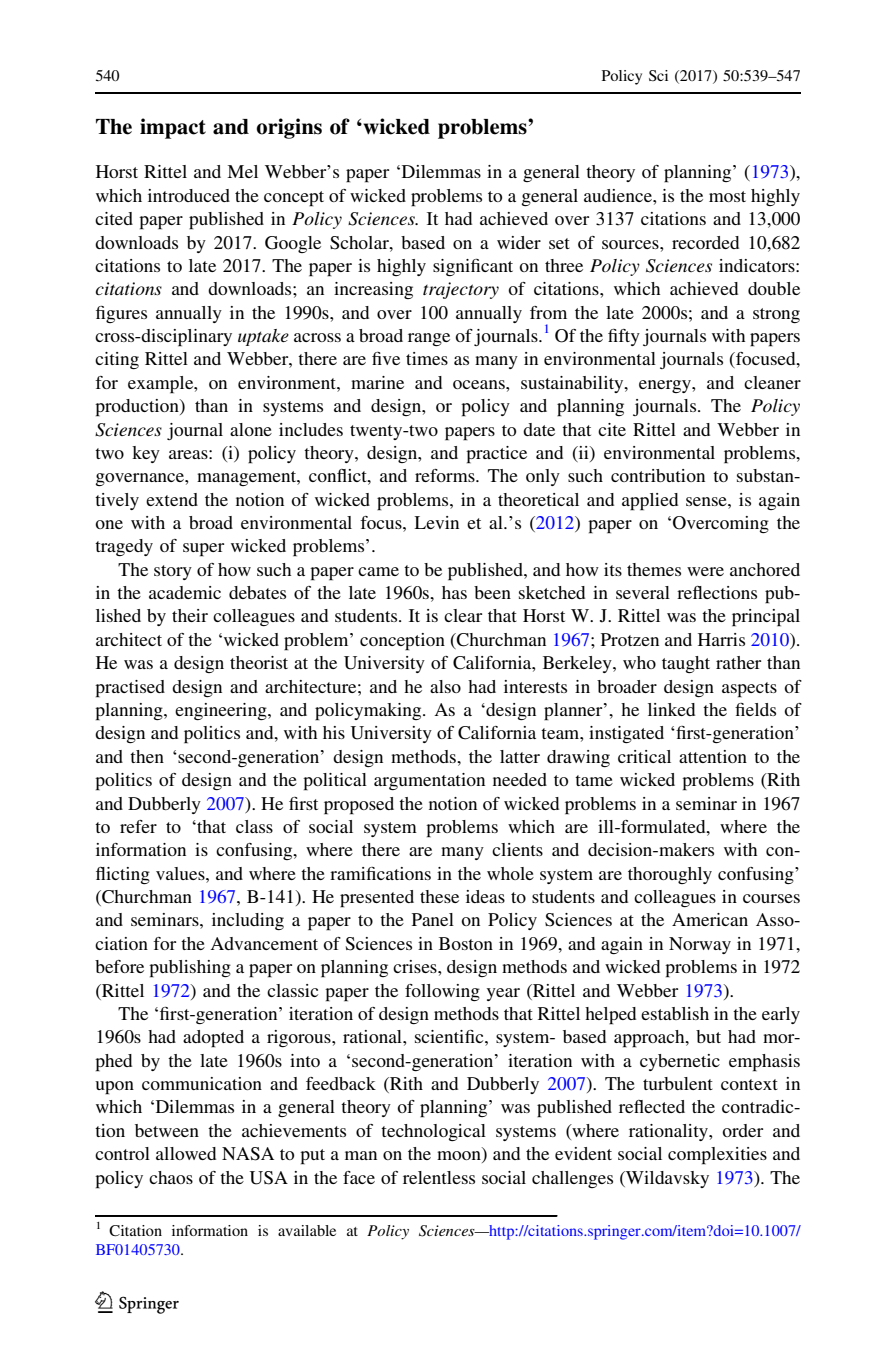  Describe the element at coordinates (439, 1177) in the screenshot. I see `relentless` at that location.
